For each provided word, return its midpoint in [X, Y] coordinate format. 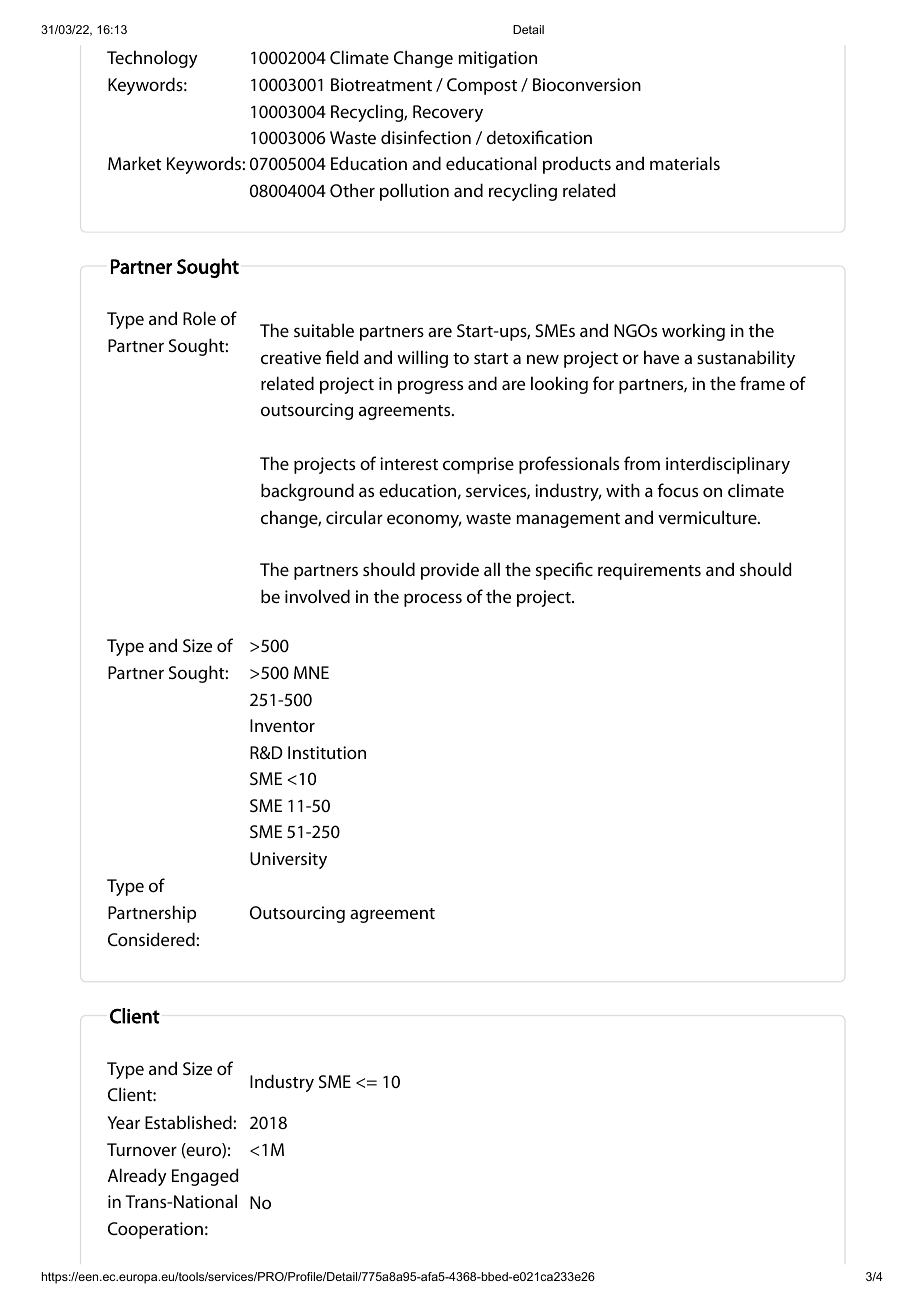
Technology [152, 59]
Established [189, 1122]
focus [677, 490]
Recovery [448, 113]
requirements [649, 571]
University [288, 860]
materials [685, 163]
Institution [327, 752]
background [307, 492]
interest [409, 463]
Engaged [205, 1177]
